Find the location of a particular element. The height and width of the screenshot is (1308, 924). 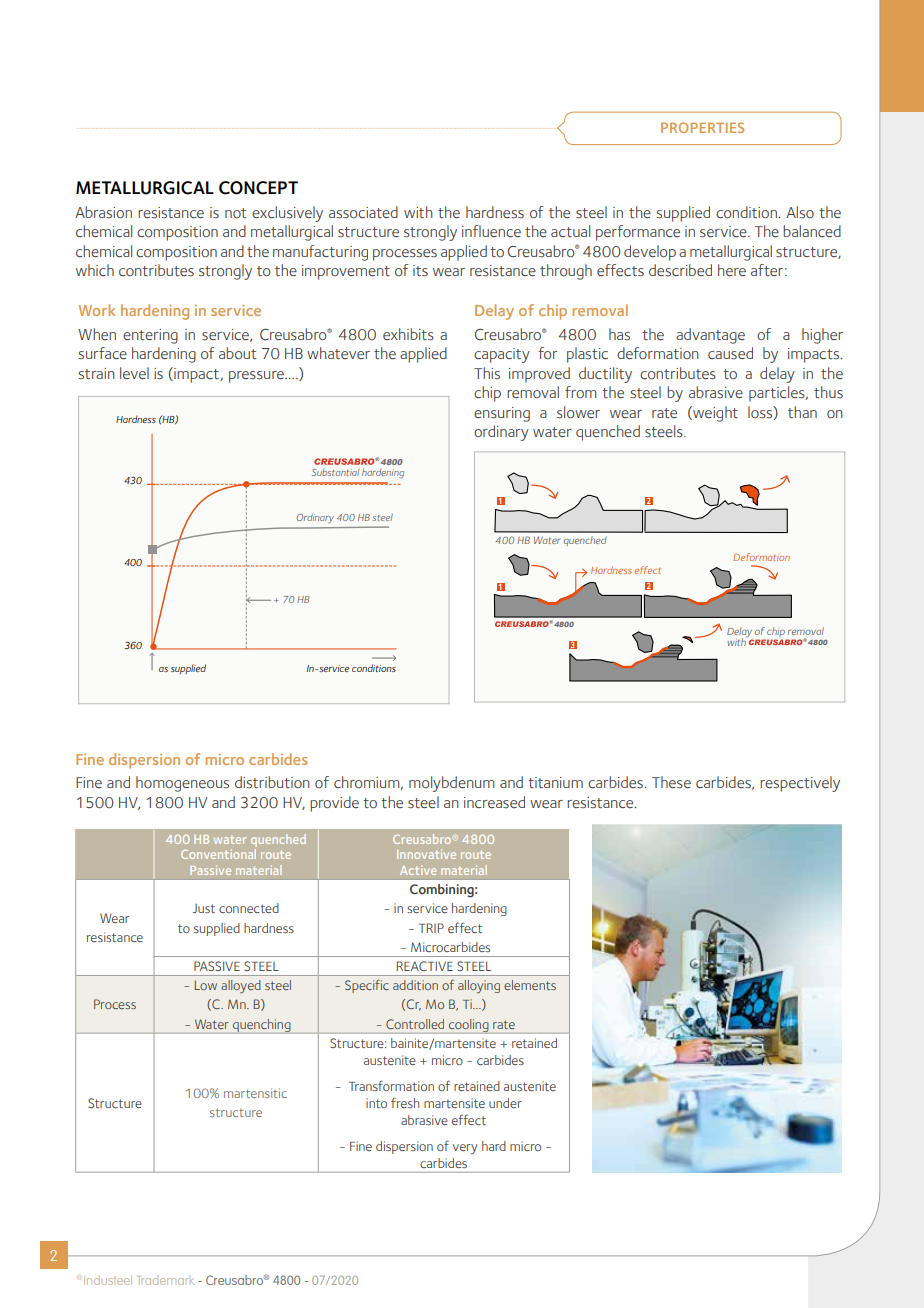

molybdenum is located at coordinates (452, 784).
